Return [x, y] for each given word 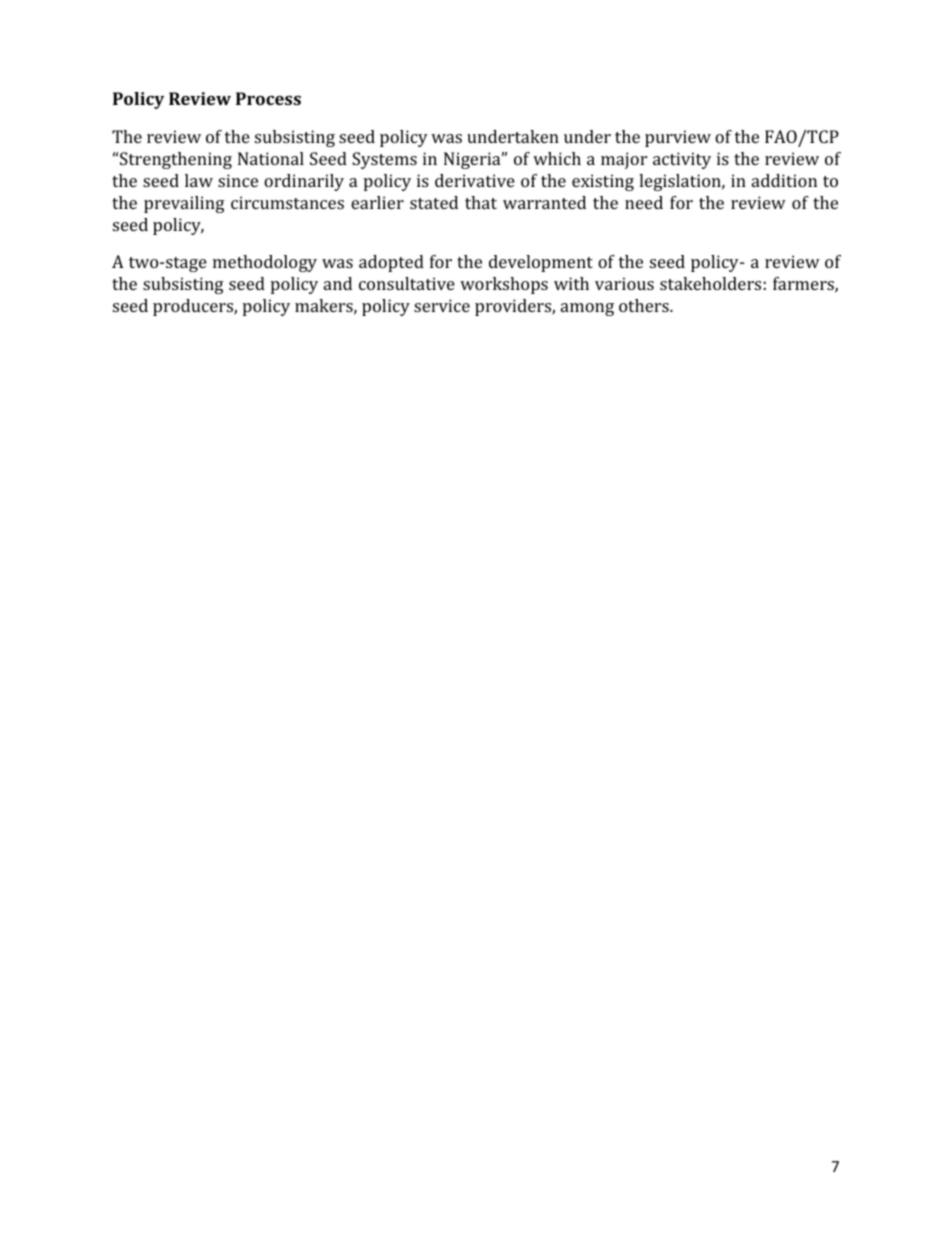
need [644, 202]
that [481, 202]
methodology [265, 263]
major [624, 160]
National [271, 158]
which [557, 158]
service [442, 305]
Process [268, 98]
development [541, 263]
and [338, 283]
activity [682, 160]
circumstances [287, 202]
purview [678, 138]
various [624, 283]
